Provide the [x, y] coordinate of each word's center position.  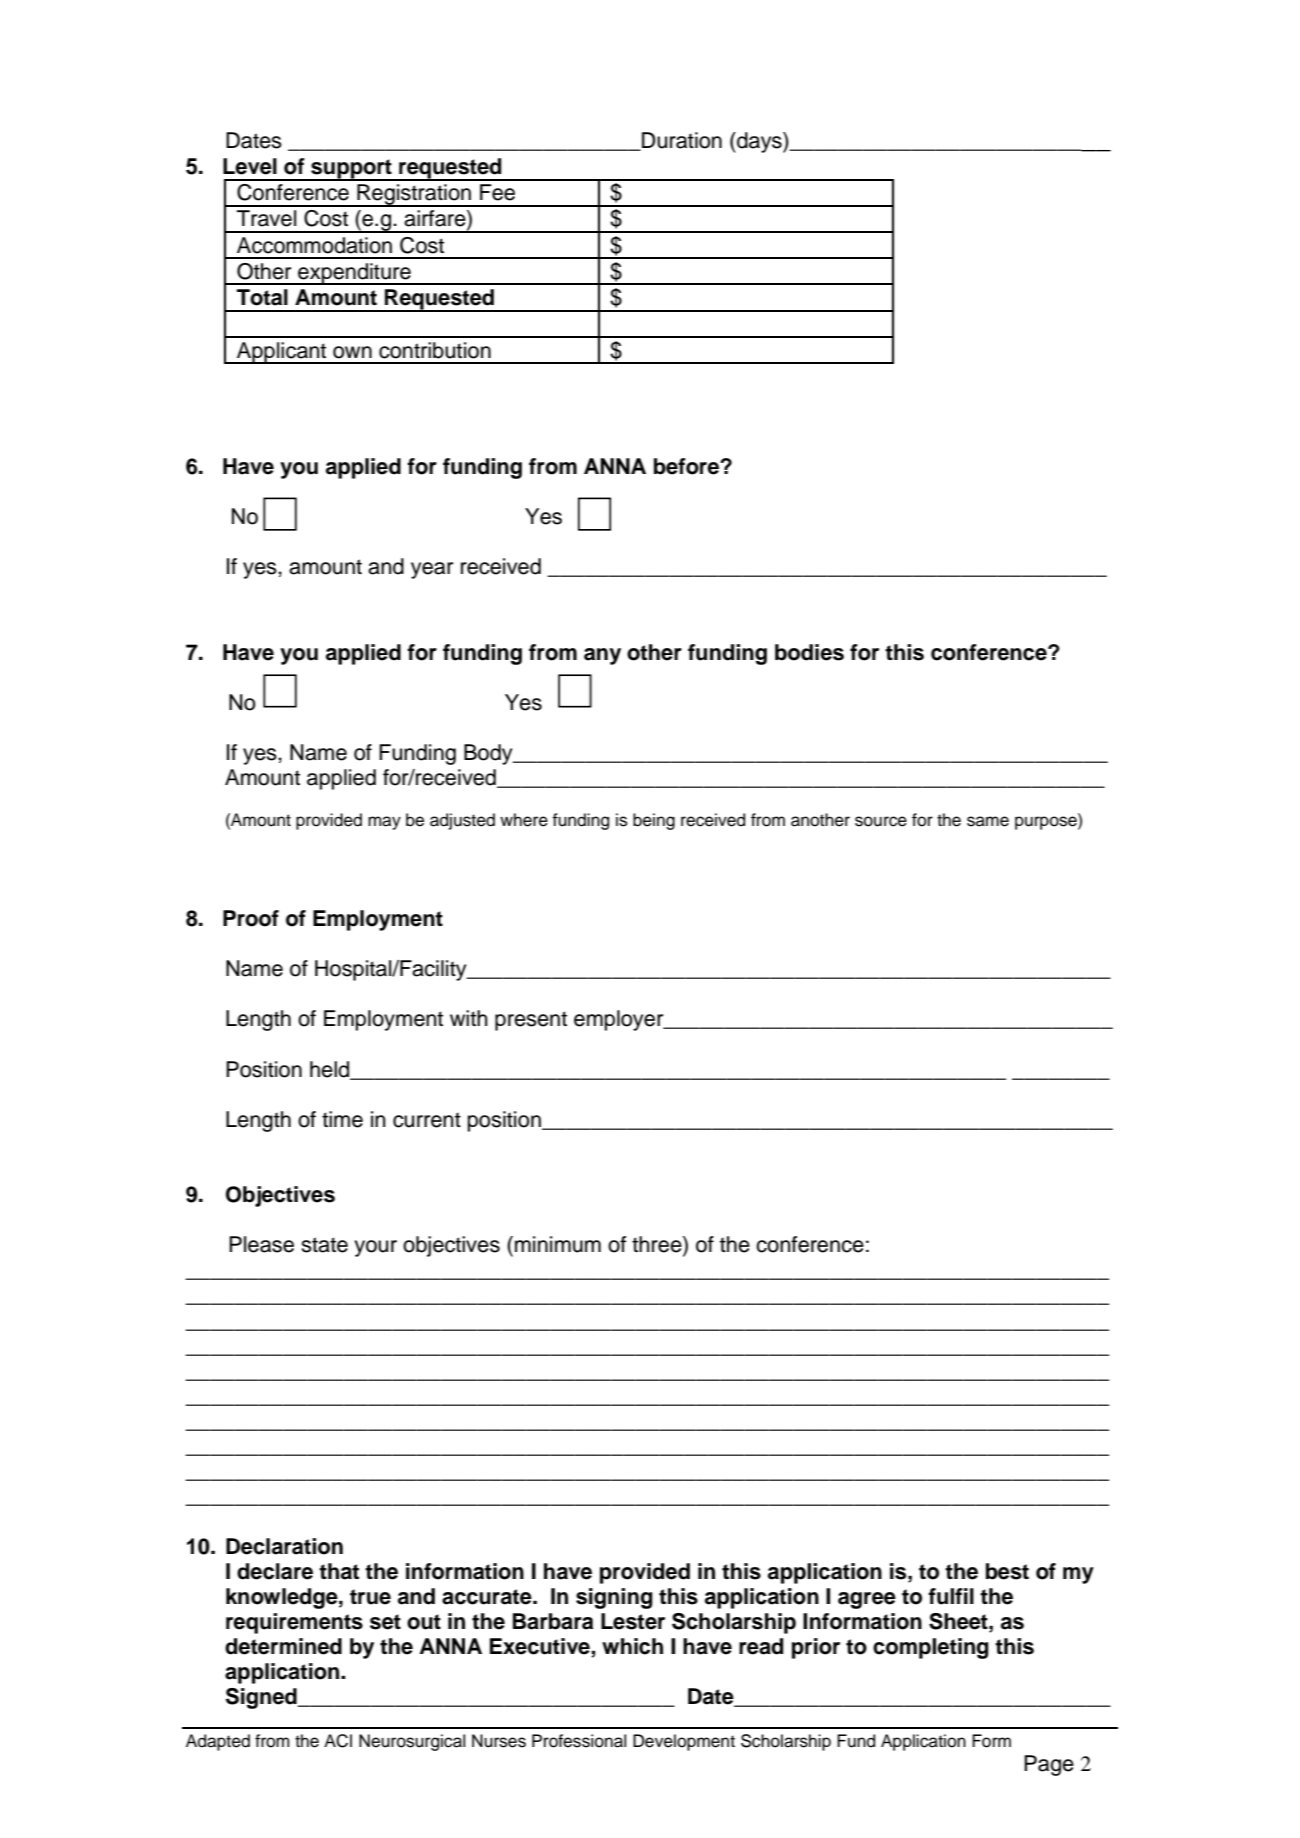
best [1007, 1571]
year [432, 570]
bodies [809, 652]
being [654, 821]
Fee [497, 192]
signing [614, 1598]
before [687, 466]
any [602, 656]
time [342, 1119]
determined [283, 1646]
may [384, 823]
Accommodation [314, 245]
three [658, 1245]
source [881, 821]
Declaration [284, 1546]
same [988, 821]
